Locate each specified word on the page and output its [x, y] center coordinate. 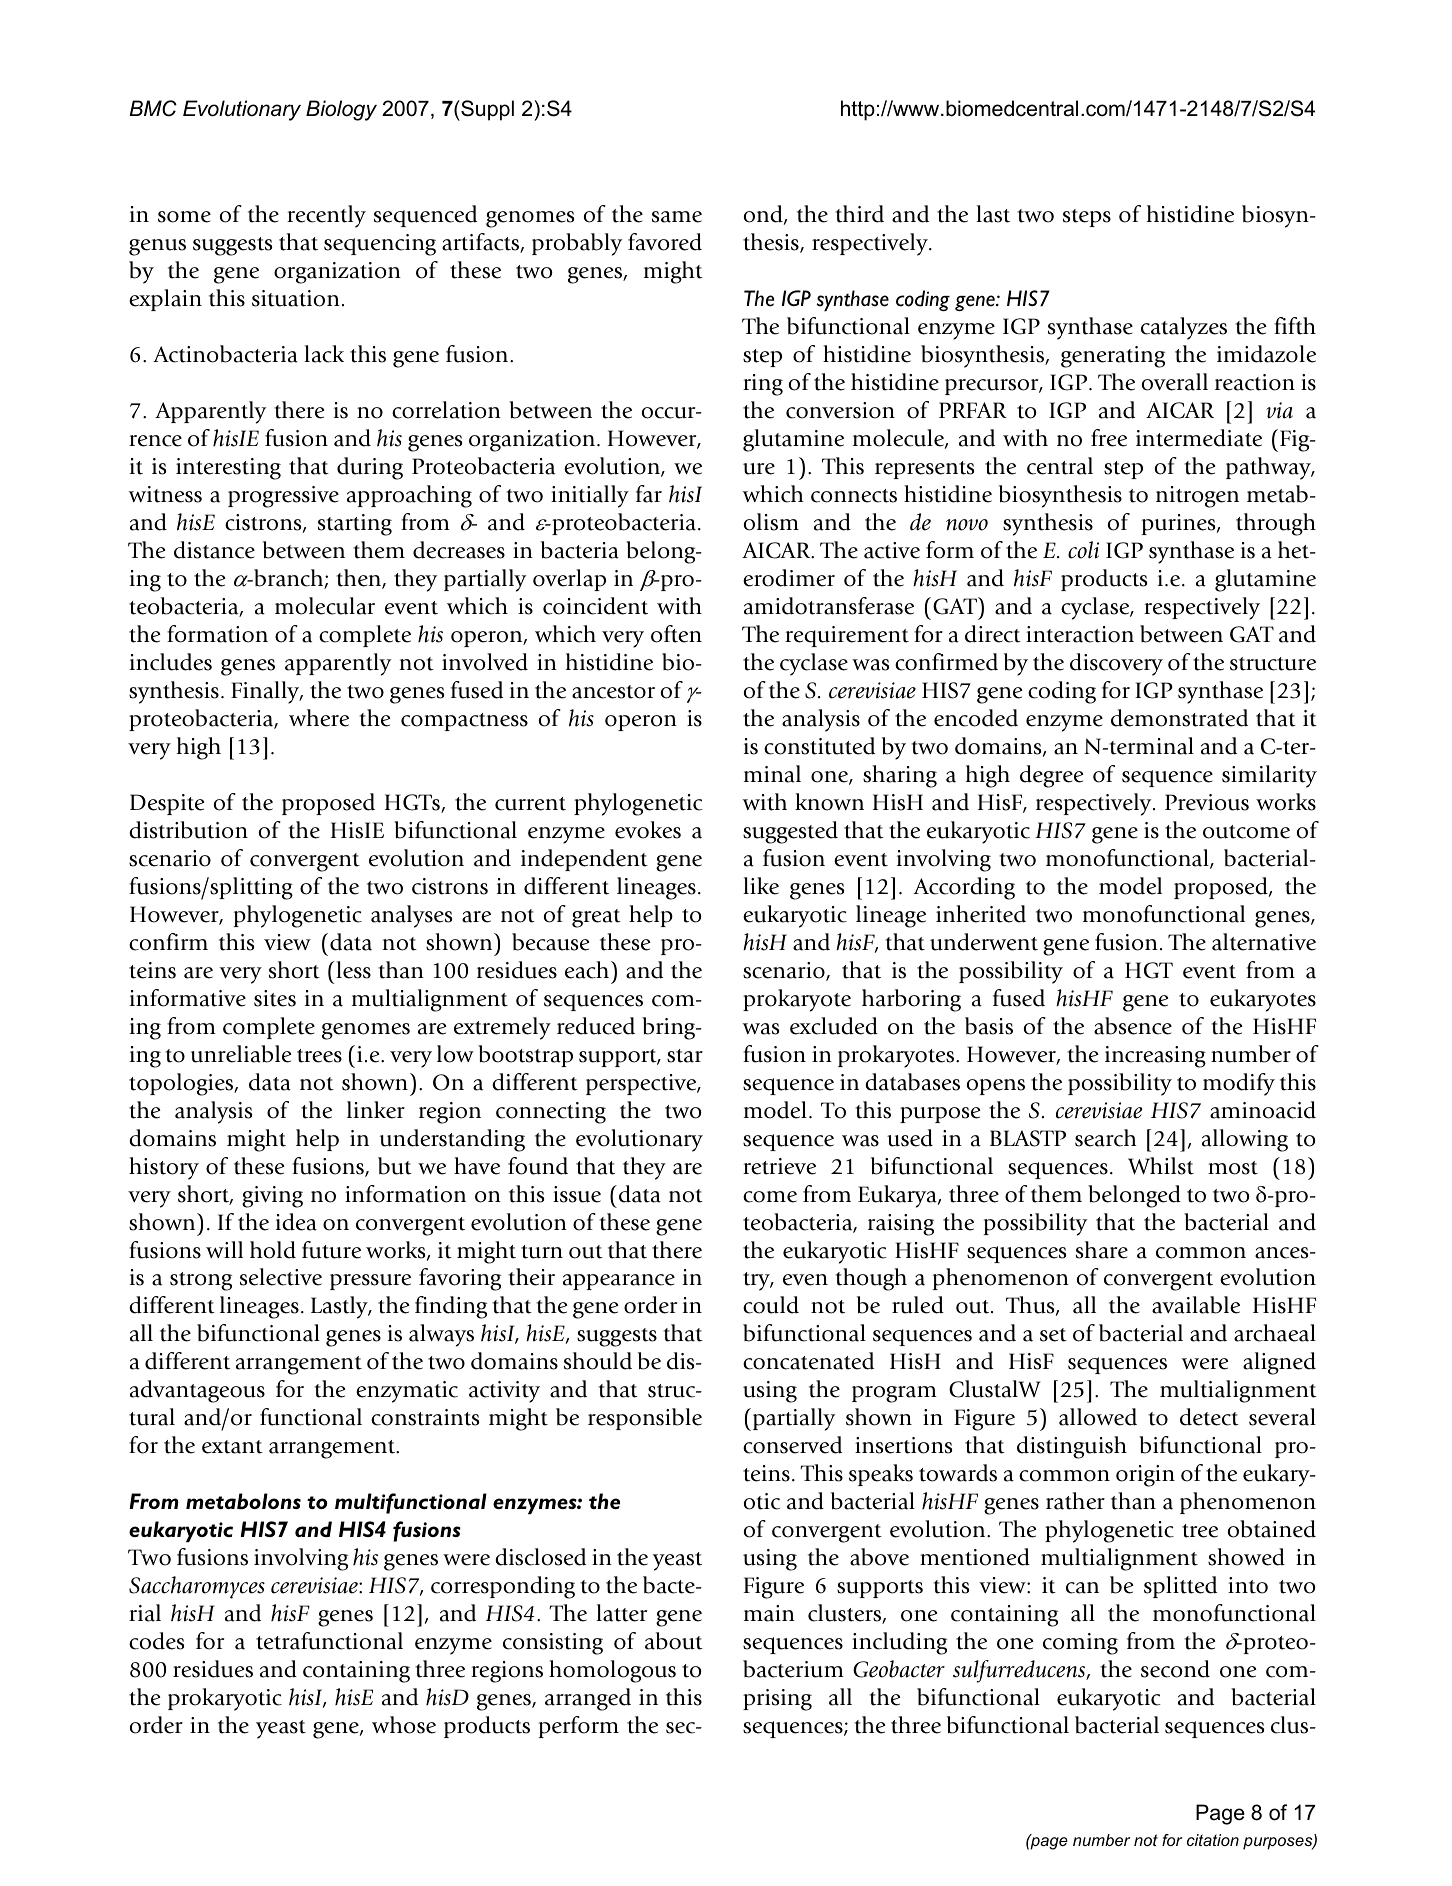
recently [326, 216]
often [676, 634]
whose [404, 1725]
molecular [325, 606]
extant [232, 1447]
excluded [834, 1026]
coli [1083, 550]
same [677, 217]
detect [1209, 1417]
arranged [588, 1699]
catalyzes [1184, 328]
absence [1133, 1026]
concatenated [808, 1361]
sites [275, 998]
